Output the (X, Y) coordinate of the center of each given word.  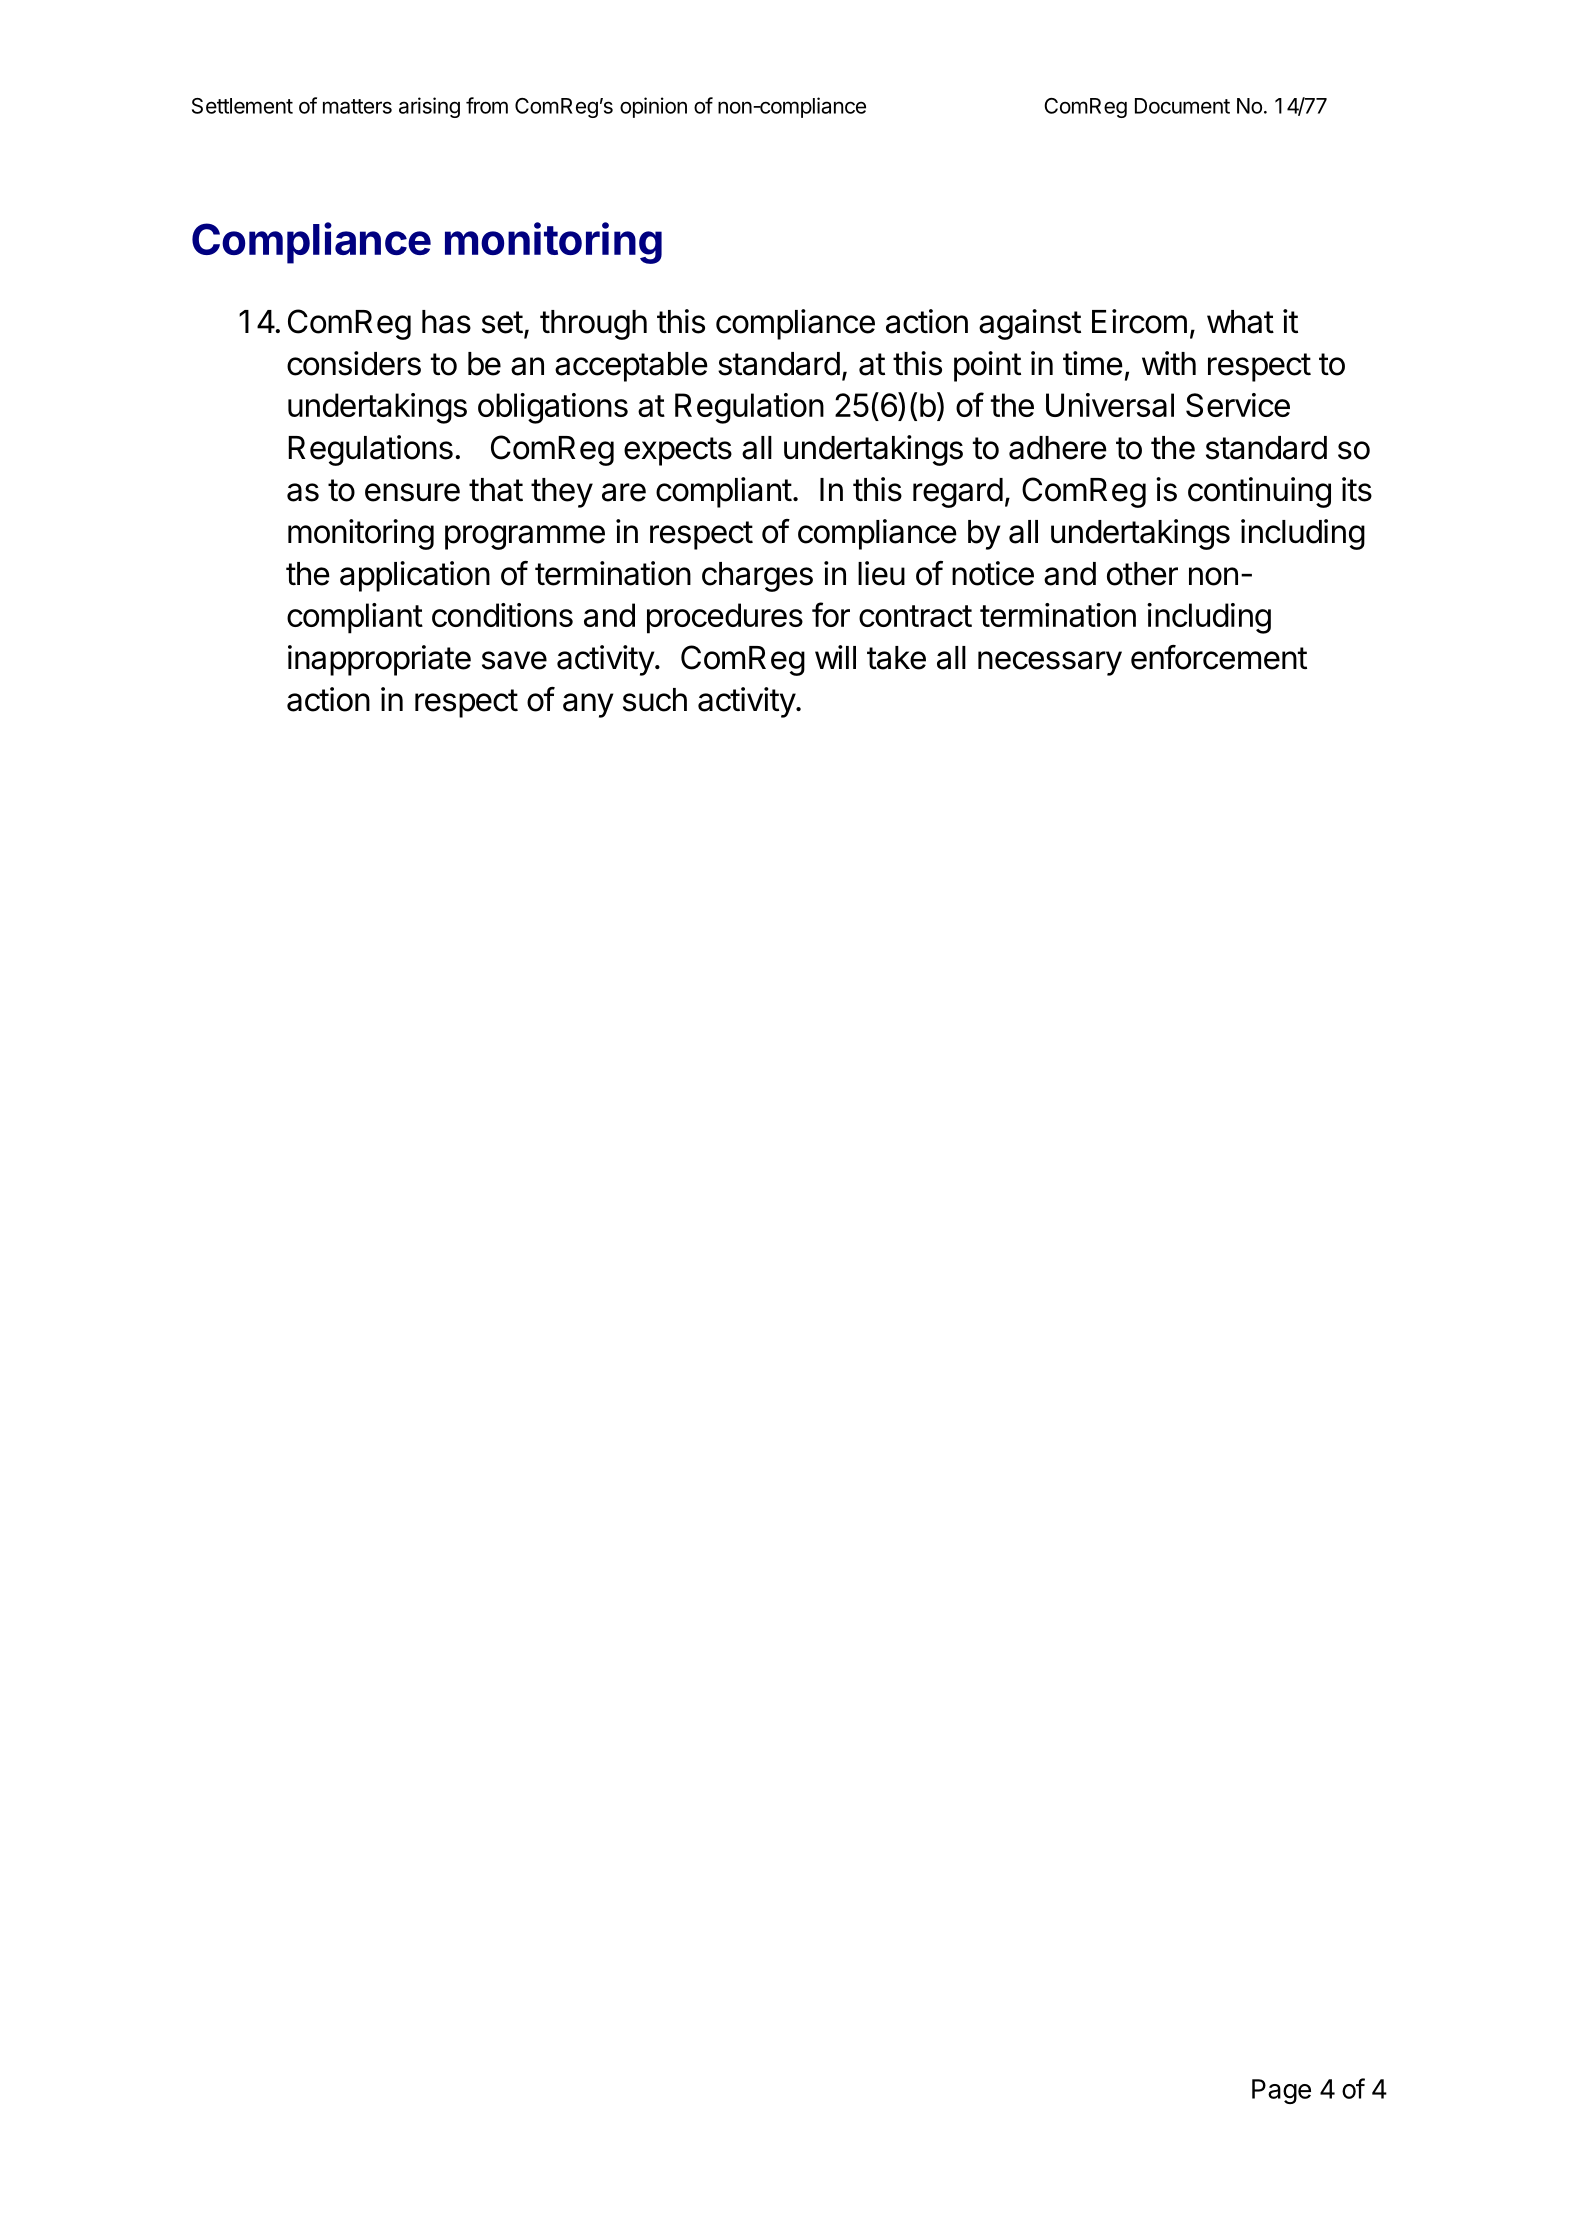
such (655, 700)
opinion (653, 107)
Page (1281, 2091)
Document (1182, 106)
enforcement (1219, 657)
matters (357, 106)
